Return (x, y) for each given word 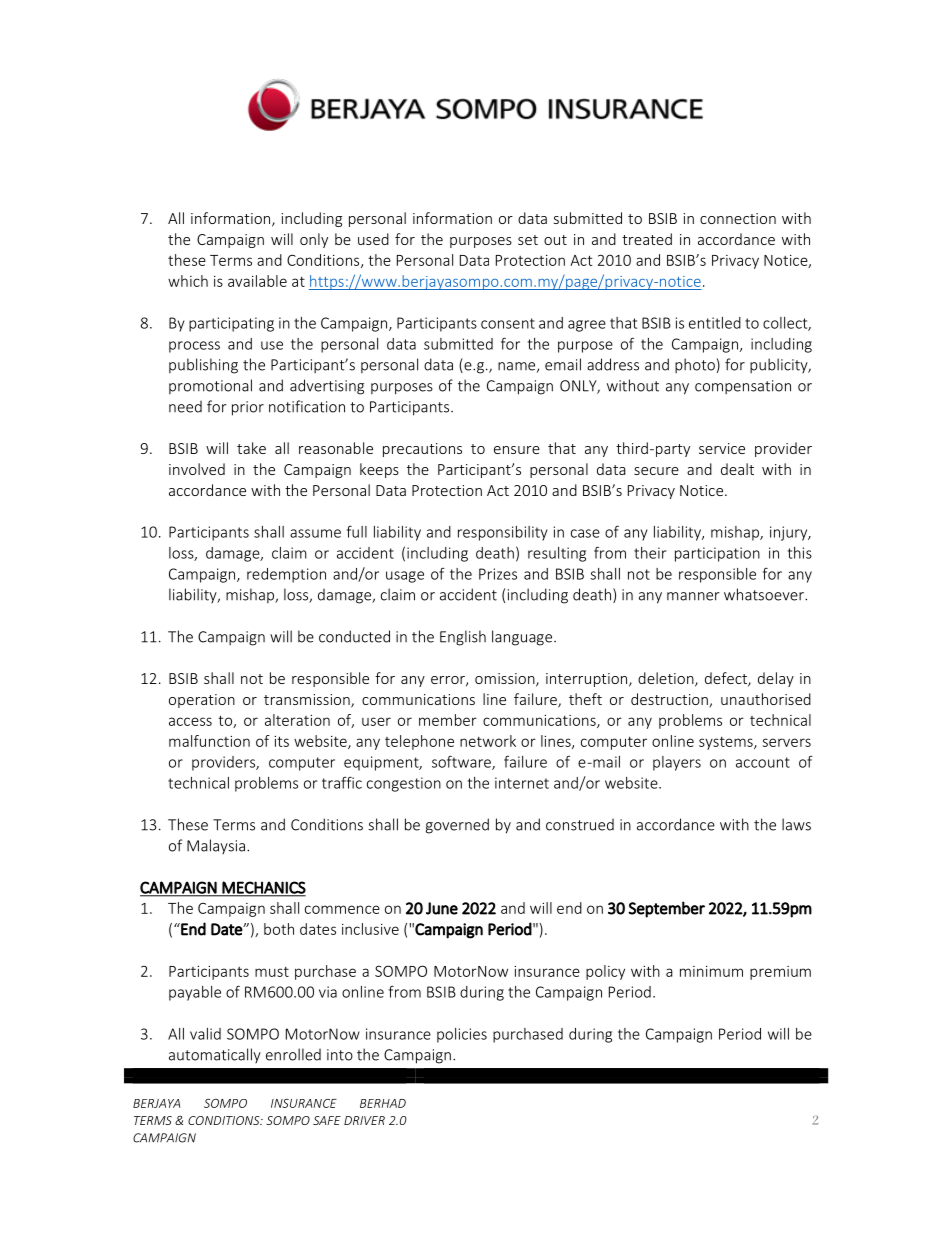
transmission (308, 701)
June (442, 908)
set (528, 240)
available (257, 281)
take (251, 448)
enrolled (293, 1054)
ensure (517, 450)
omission (506, 680)
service (722, 448)
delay (776, 679)
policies (462, 1035)
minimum (711, 971)
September (666, 909)
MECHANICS (263, 888)
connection (738, 218)
